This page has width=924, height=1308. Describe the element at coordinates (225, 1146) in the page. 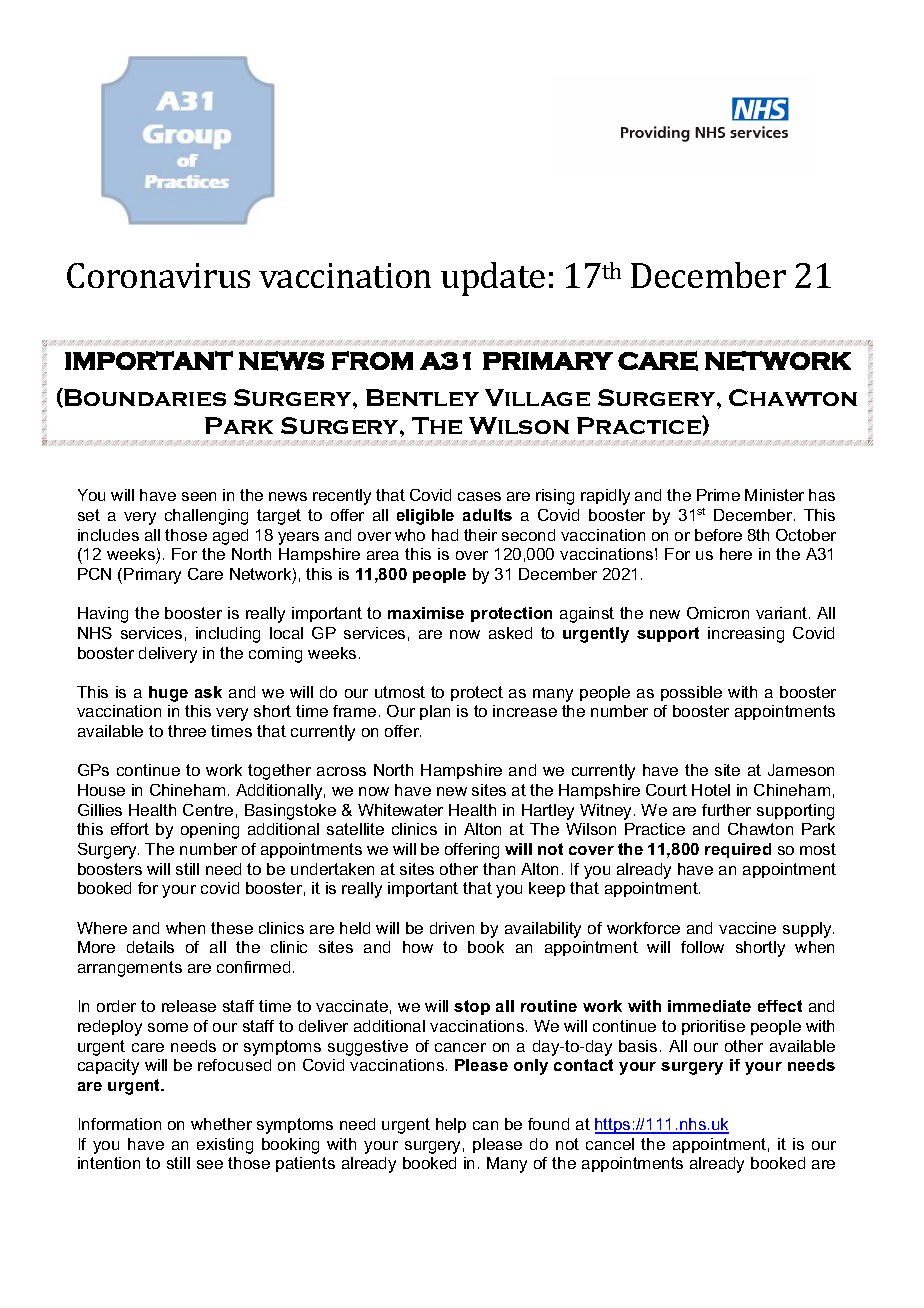

I see `existing` at that location.
